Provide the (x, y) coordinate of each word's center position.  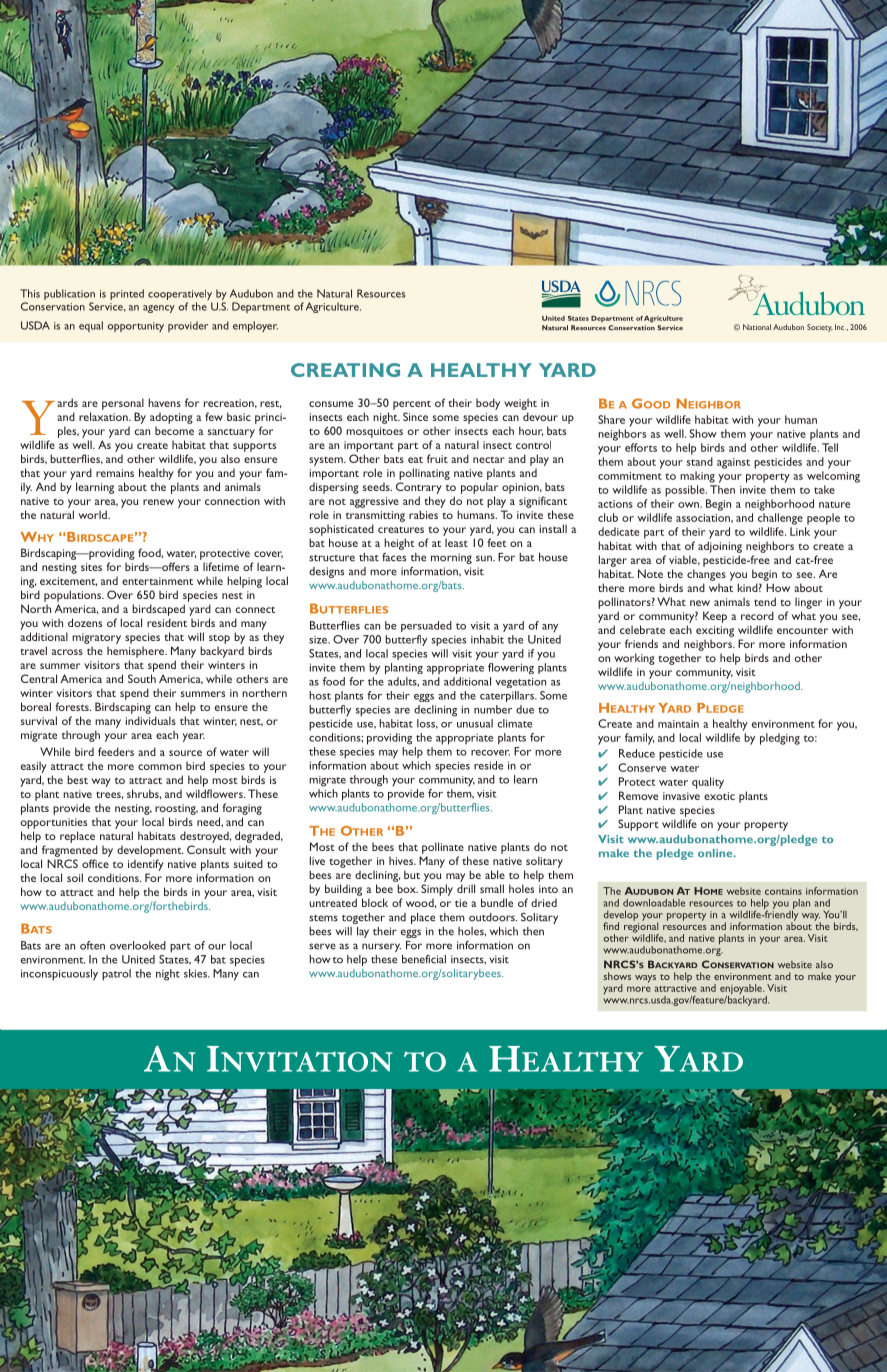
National (757, 327)
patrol (116, 975)
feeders (116, 751)
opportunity (136, 327)
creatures (401, 530)
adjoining (720, 547)
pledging (780, 739)
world (94, 514)
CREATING (345, 370)
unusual (475, 723)
